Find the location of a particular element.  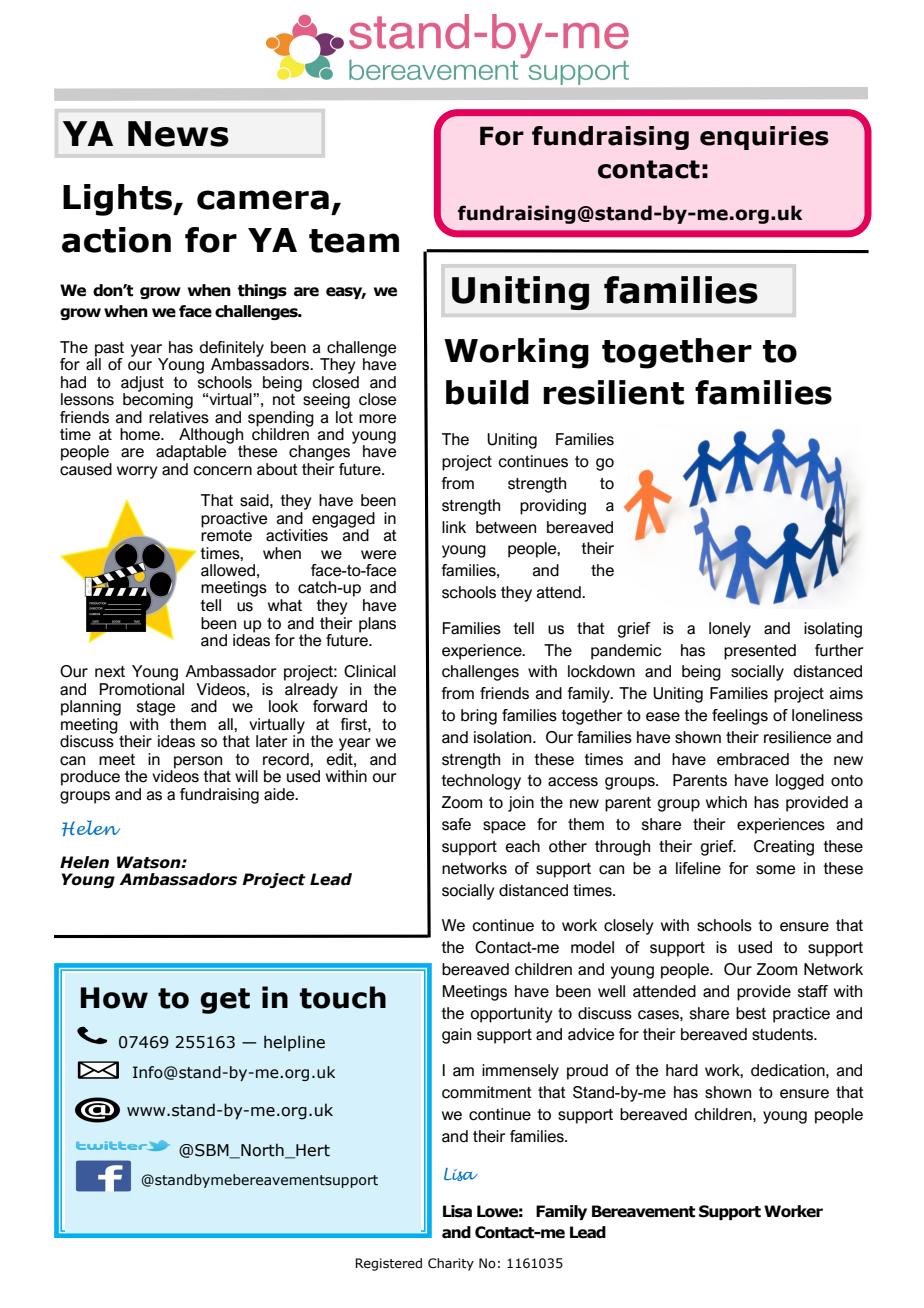

News is located at coordinates (178, 134).
